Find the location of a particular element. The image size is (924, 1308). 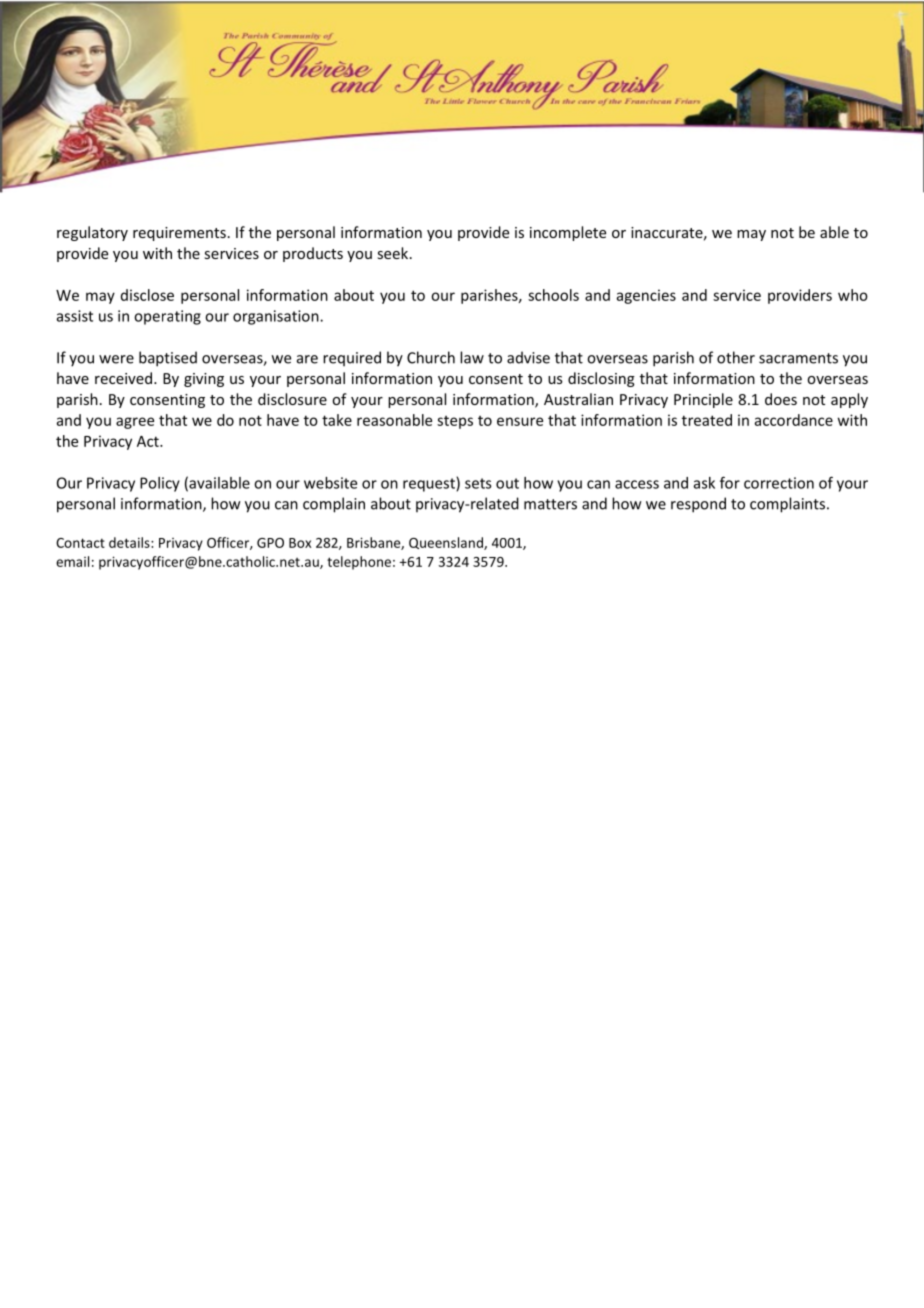

agree is located at coordinates (135, 423).
